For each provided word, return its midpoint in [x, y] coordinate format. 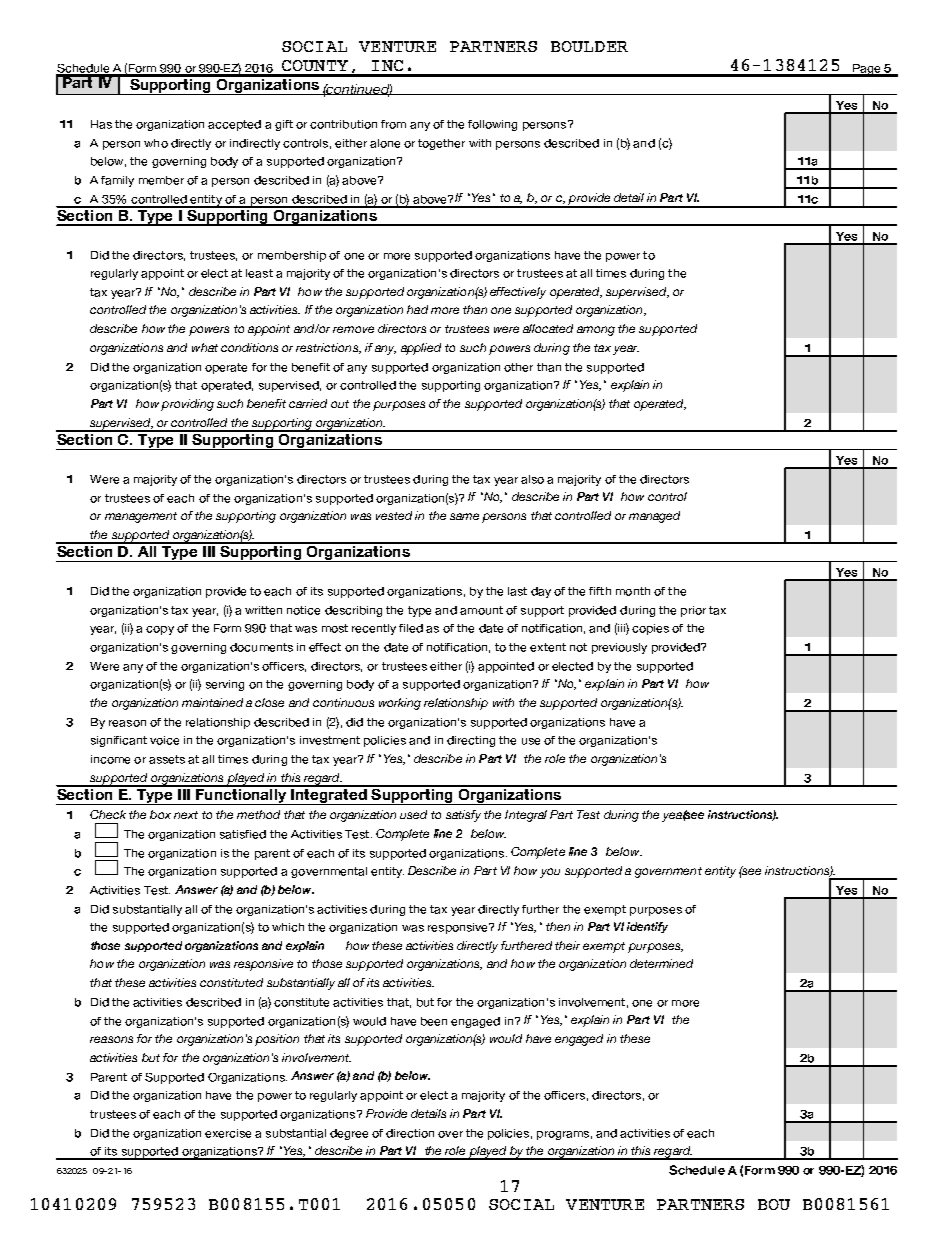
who [156, 143]
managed [654, 517]
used [413, 814]
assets [167, 759]
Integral [526, 816]
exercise [228, 1133]
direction [410, 1133]
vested [394, 515]
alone [385, 143]
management [141, 517]
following [492, 125]
